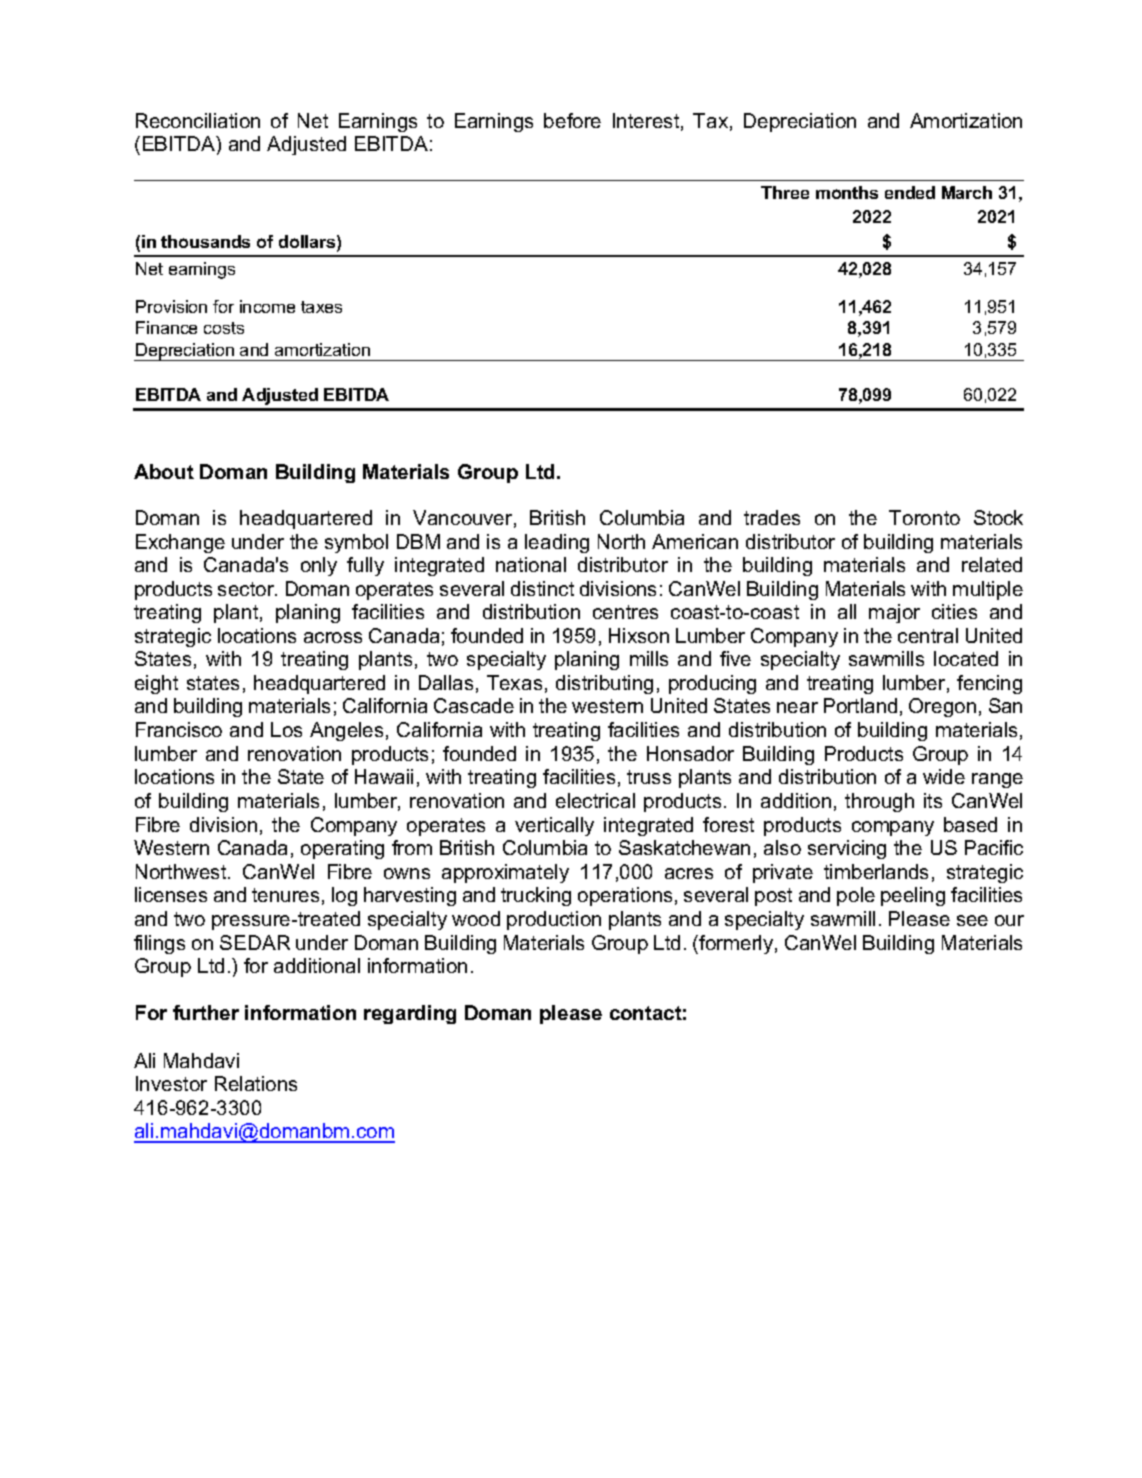 This document has height=1478, width=1142. I want to click on ended, so click(910, 192).
